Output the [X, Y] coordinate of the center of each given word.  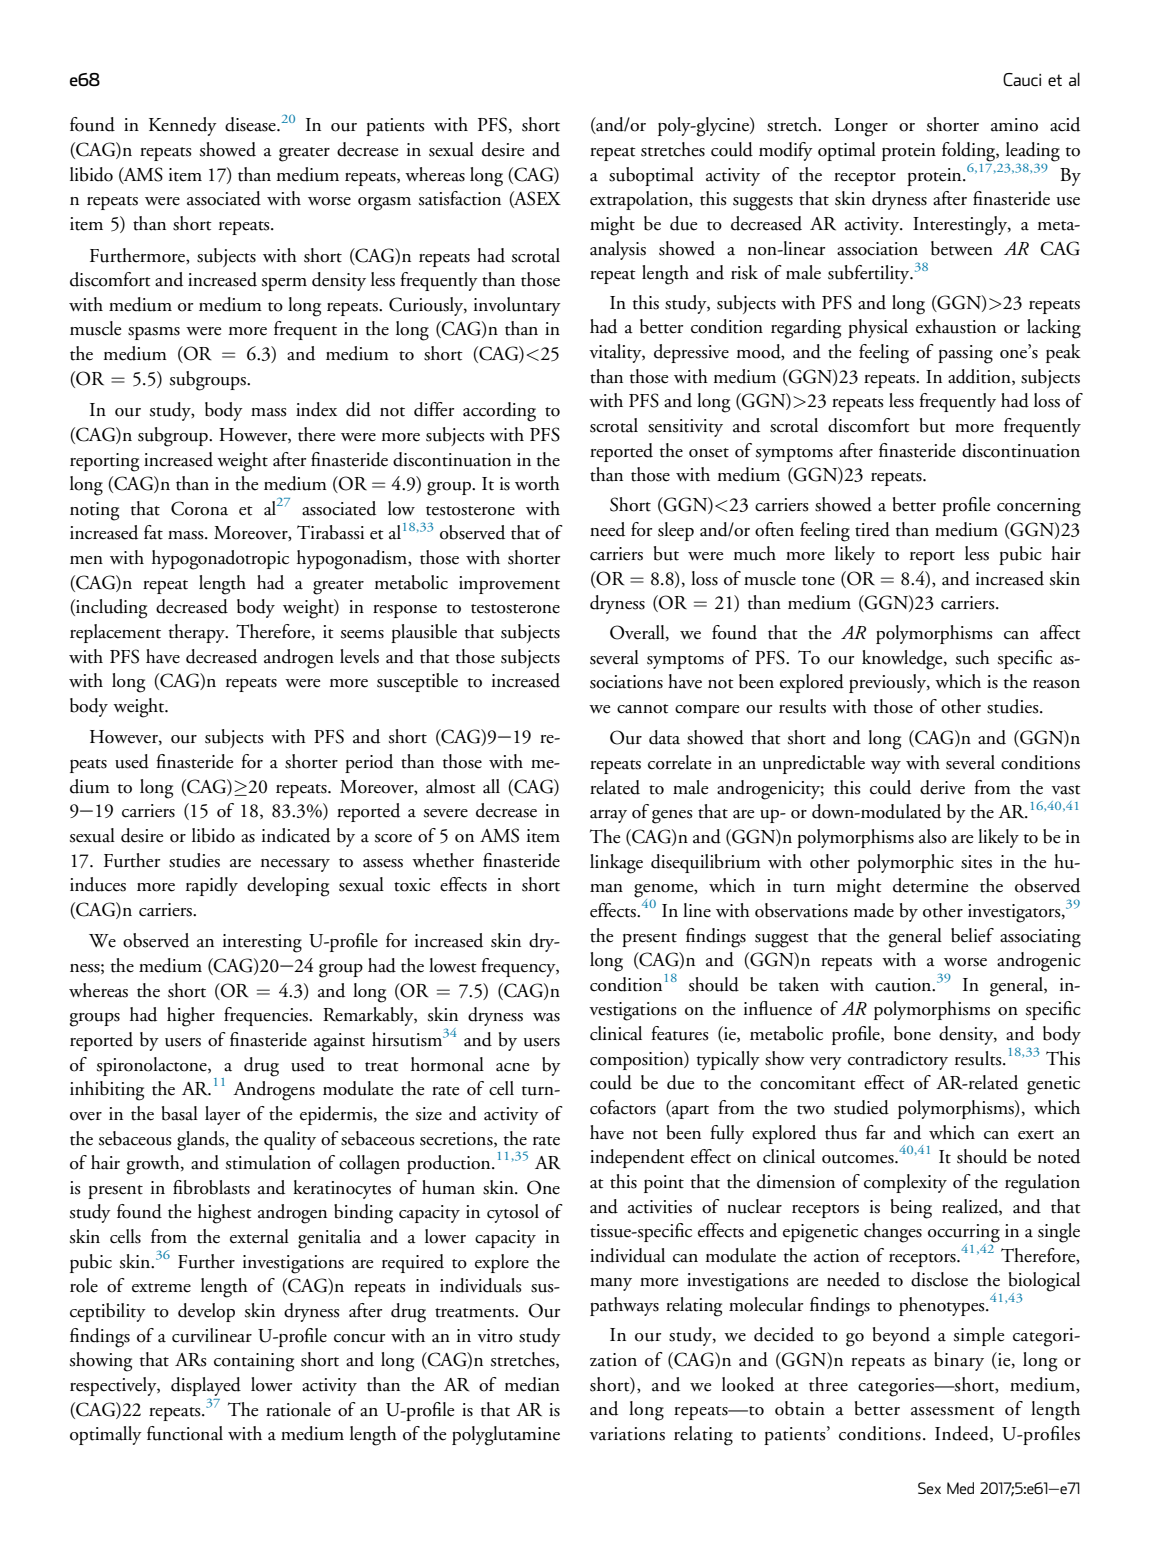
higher [191, 1017]
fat [153, 532]
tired [872, 529]
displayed [206, 1386]
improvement [509, 585]
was [546, 1017]
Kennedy [183, 126]
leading [1033, 153]
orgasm [384, 204]
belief [972, 935]
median [532, 1384]
